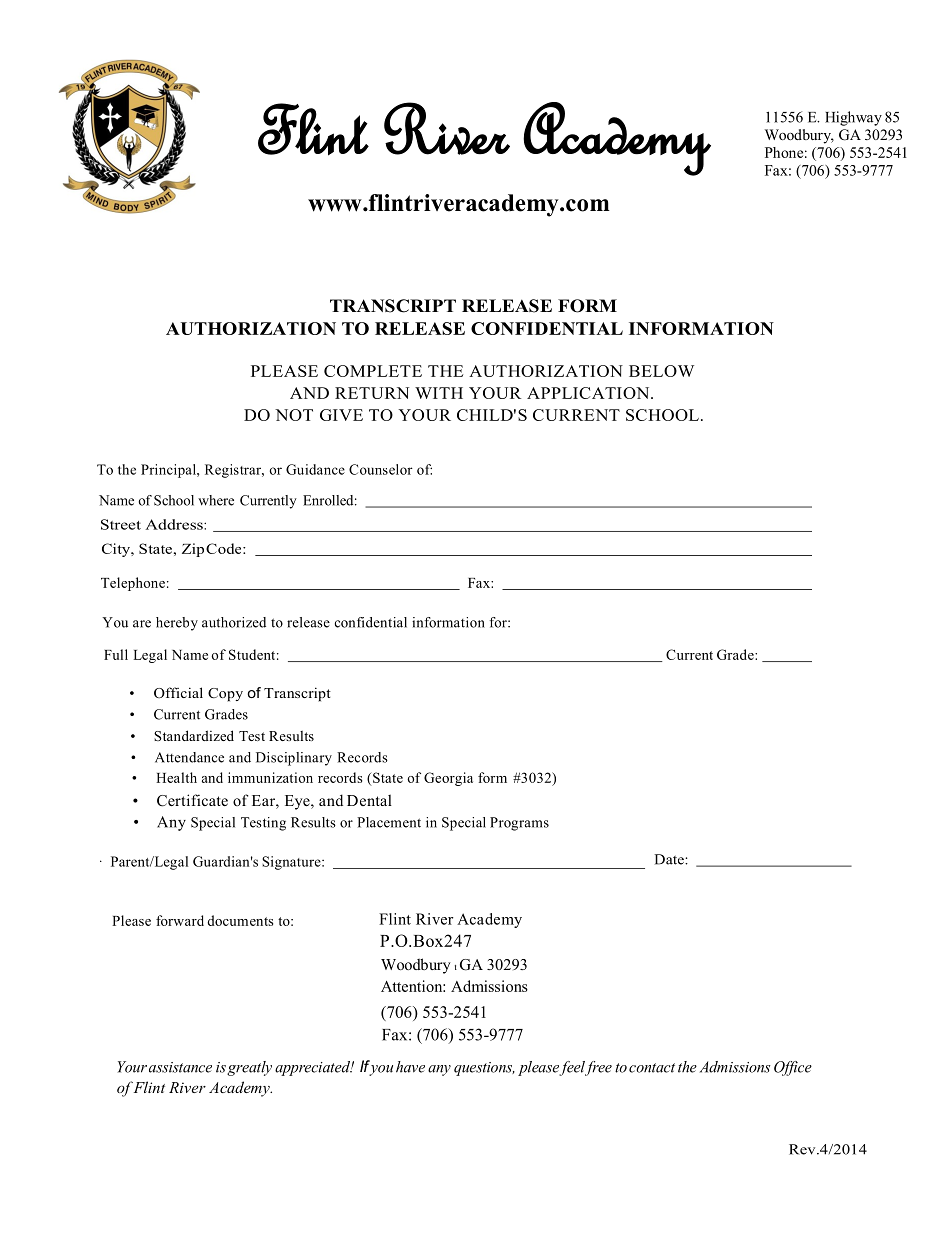 The height and width of the screenshot is (1233, 952). What do you see at coordinates (670, 859) in the screenshot?
I see `Date` at bounding box center [670, 859].
